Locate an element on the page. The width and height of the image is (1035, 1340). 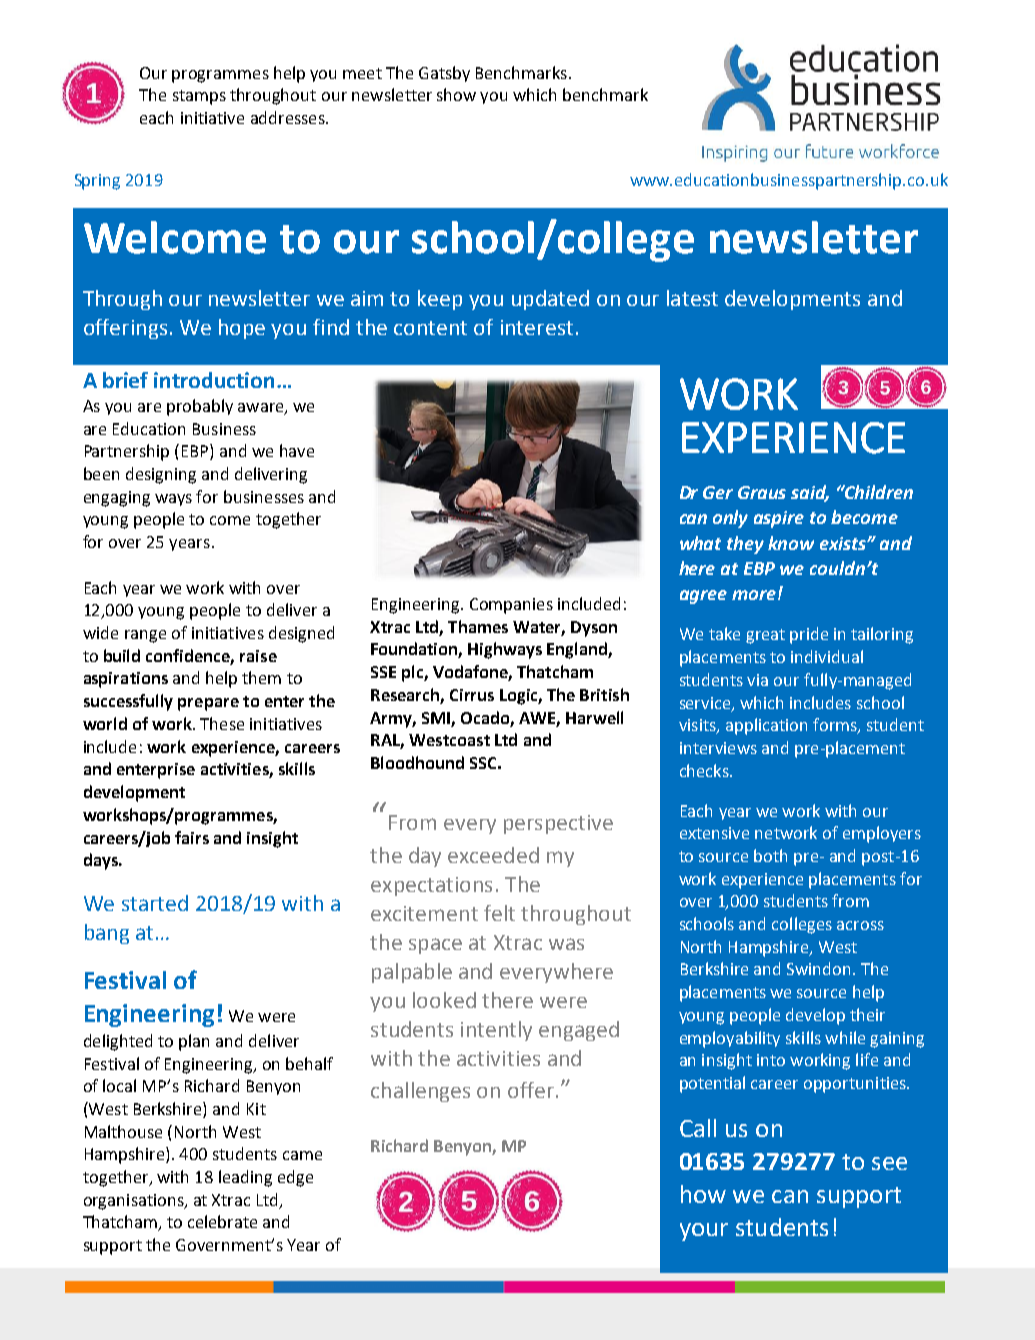
show is located at coordinates (456, 94).
